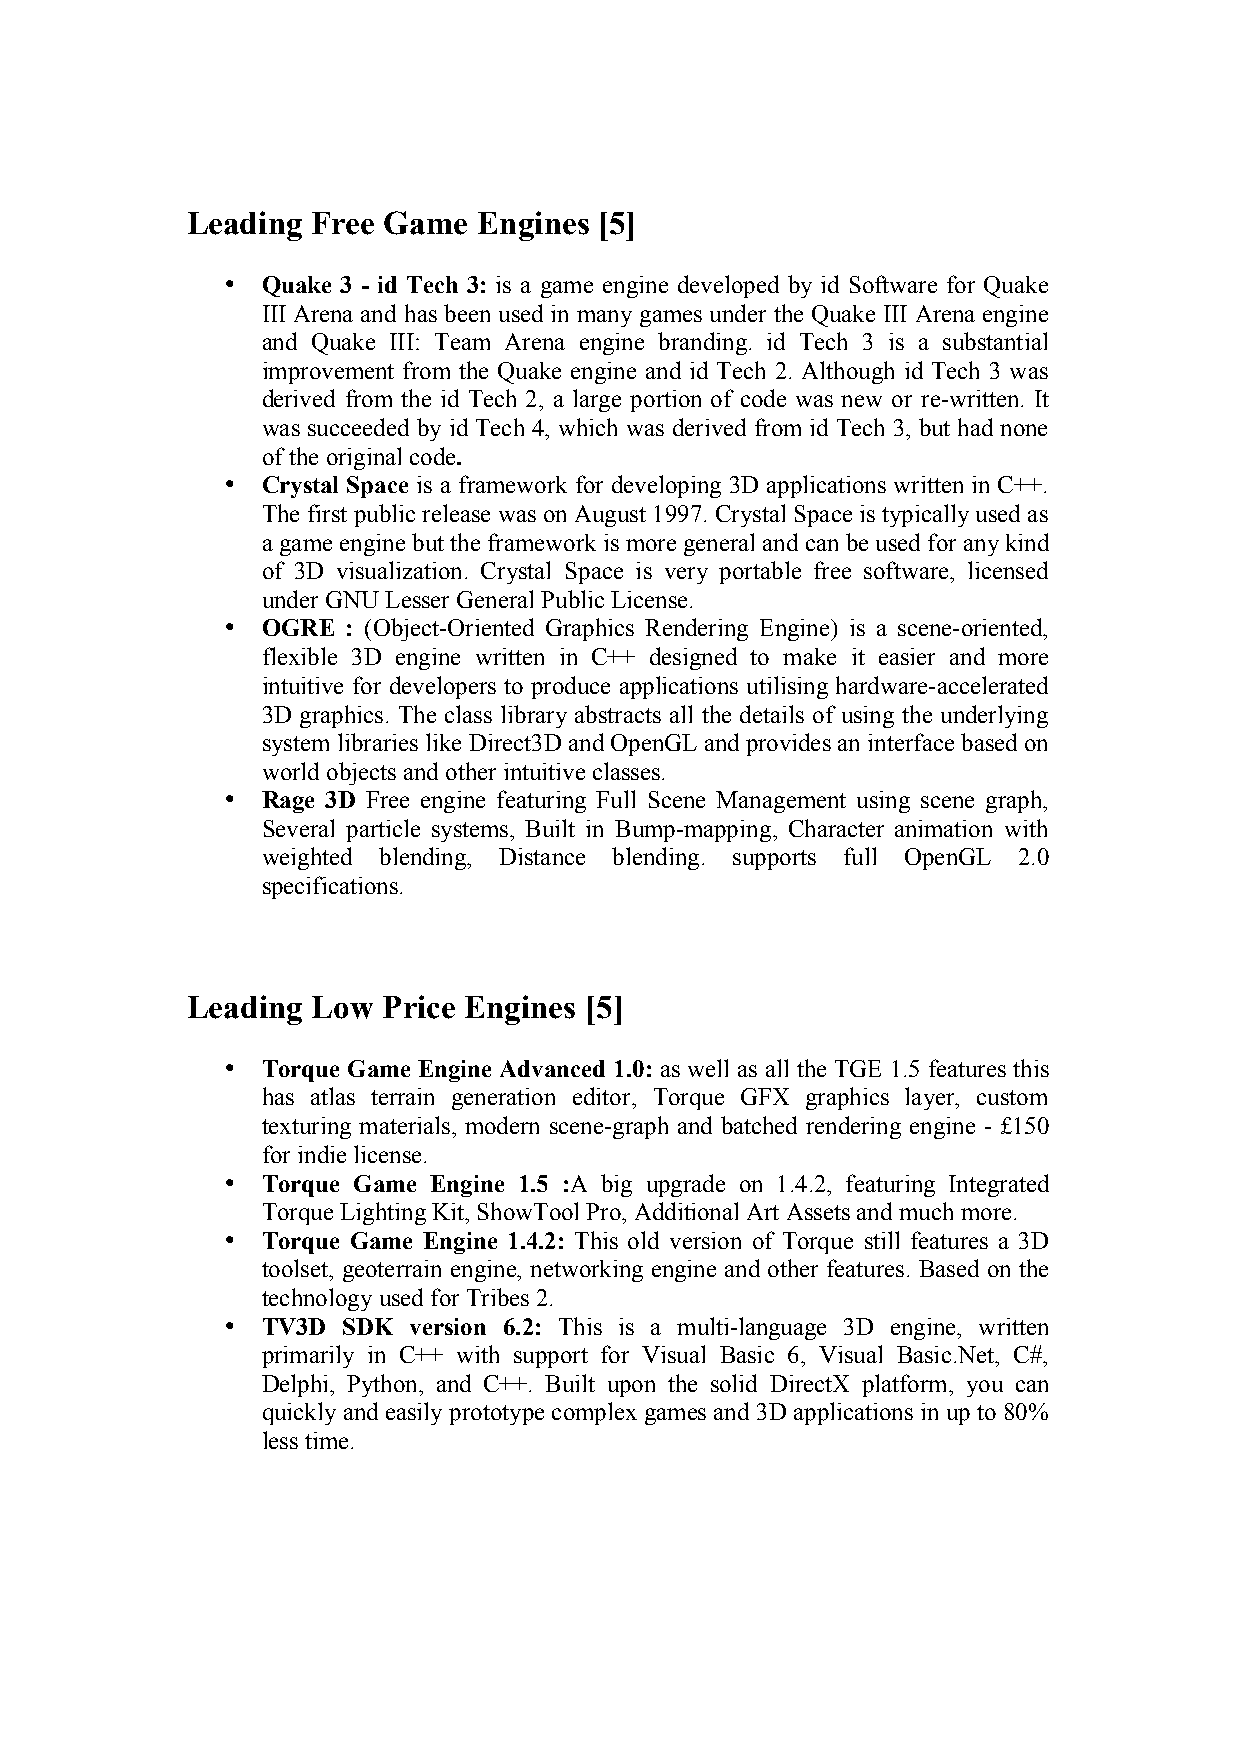 Image resolution: width=1235 pixels, height=1747 pixels. Describe the element at coordinates (383, 830) in the document. I see `particle` at that location.
